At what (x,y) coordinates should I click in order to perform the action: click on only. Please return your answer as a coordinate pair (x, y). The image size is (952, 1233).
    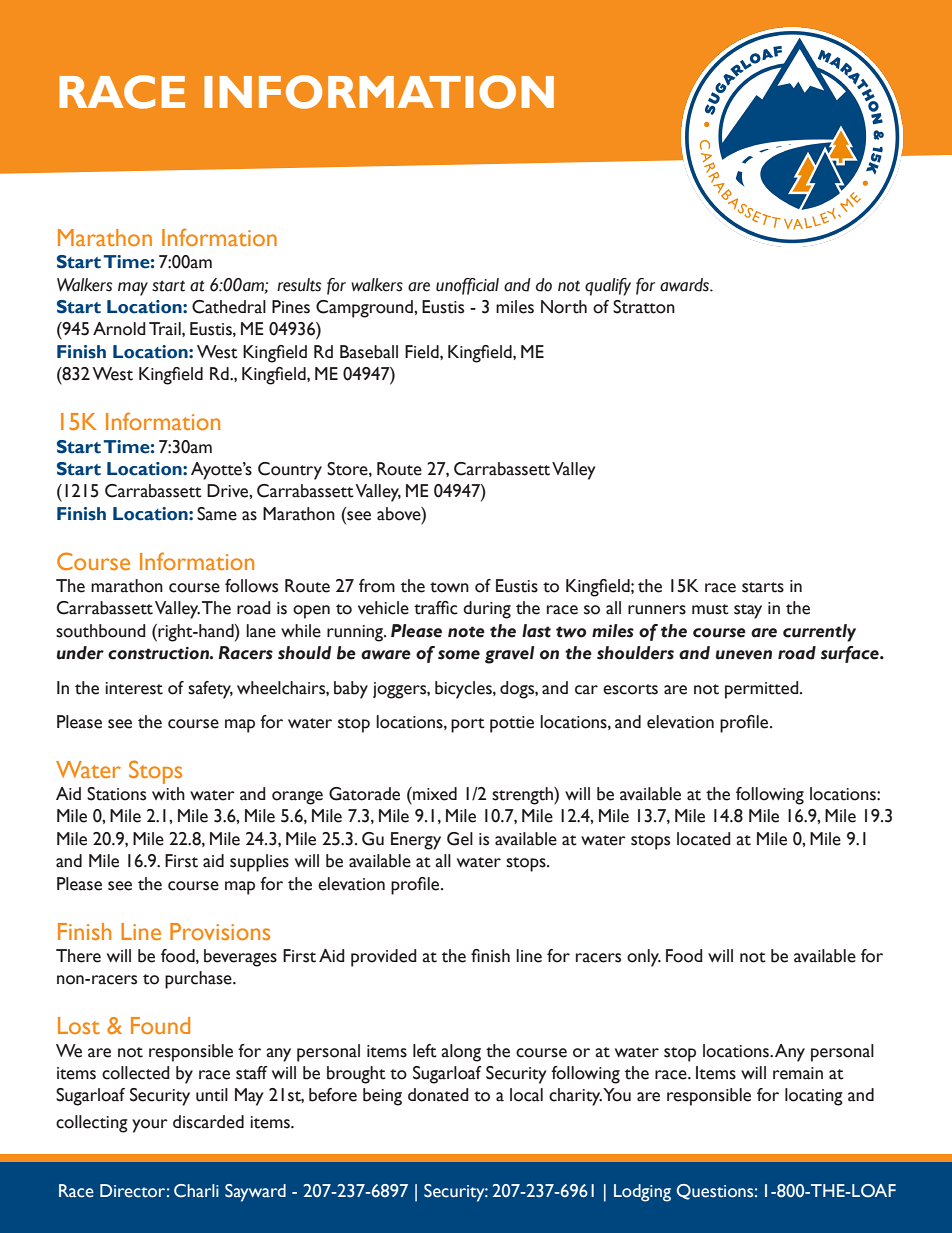
    Looking at the image, I should click on (644, 958).
